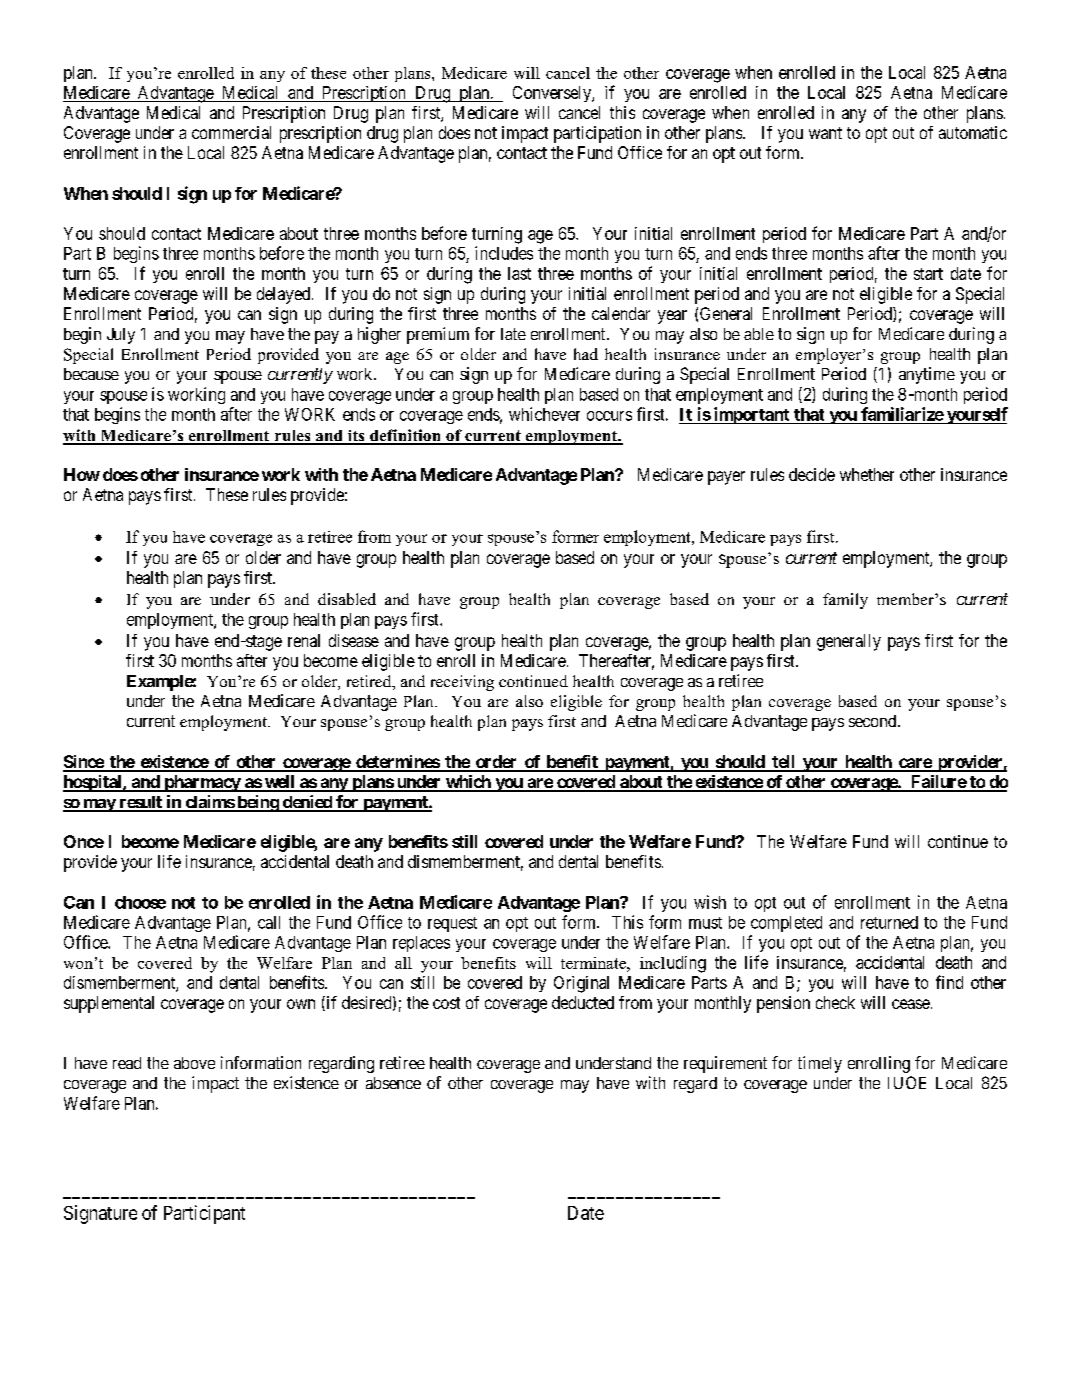 The height and width of the screenshot is (1385, 1070). I want to click on late, so click(513, 334).
